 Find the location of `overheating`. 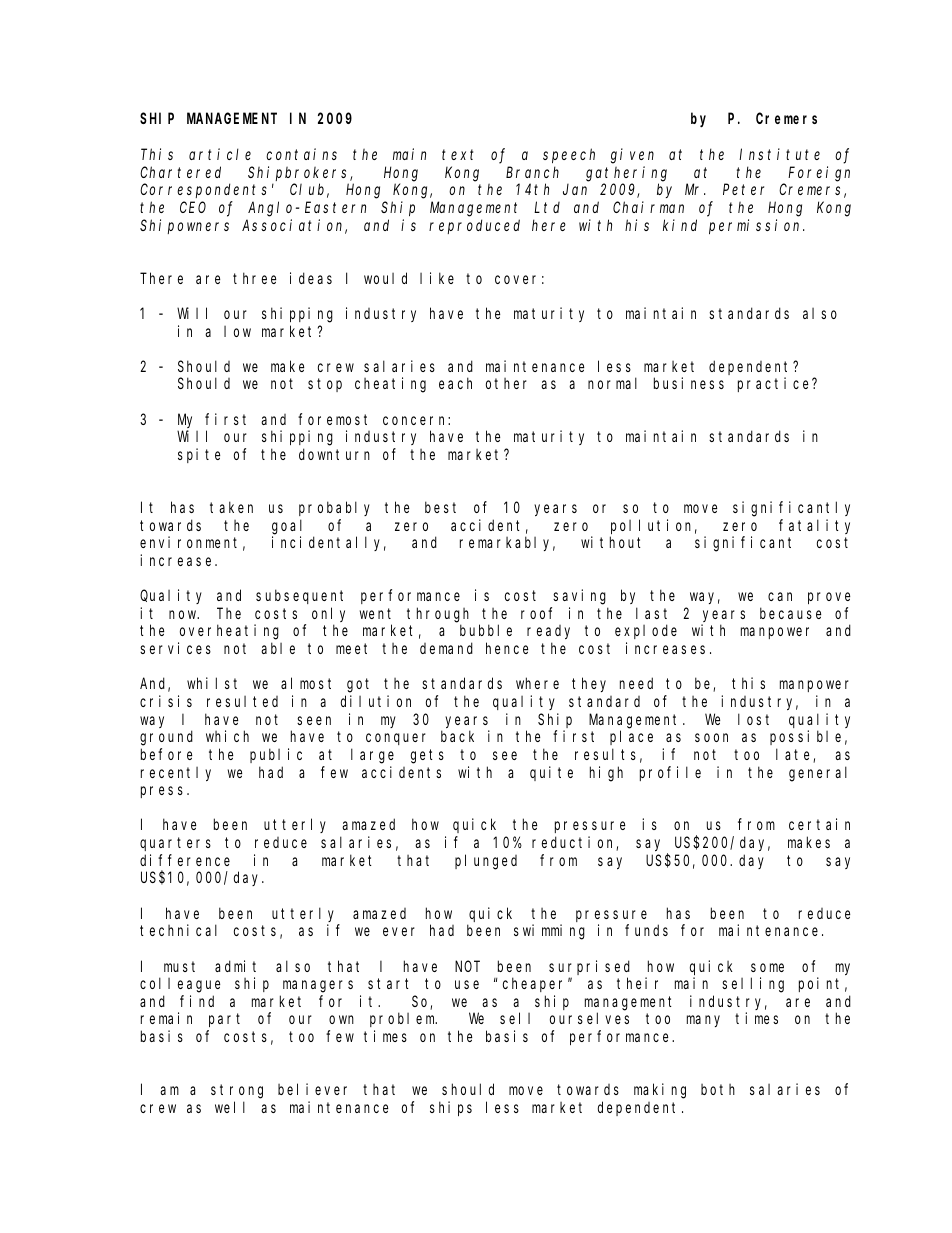

overheating is located at coordinates (229, 632).
